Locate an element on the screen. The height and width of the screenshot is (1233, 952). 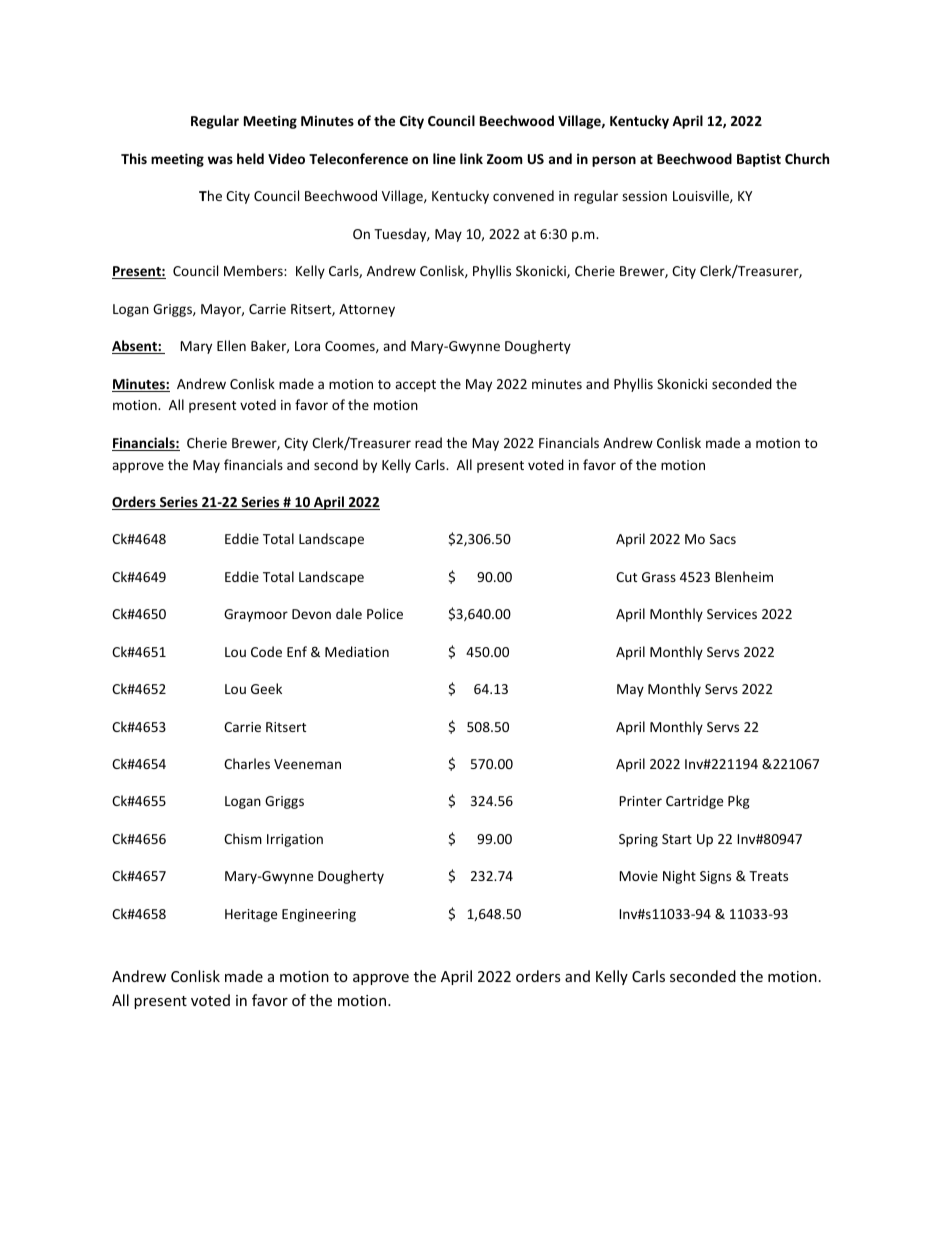
Ellen is located at coordinates (231, 345).
